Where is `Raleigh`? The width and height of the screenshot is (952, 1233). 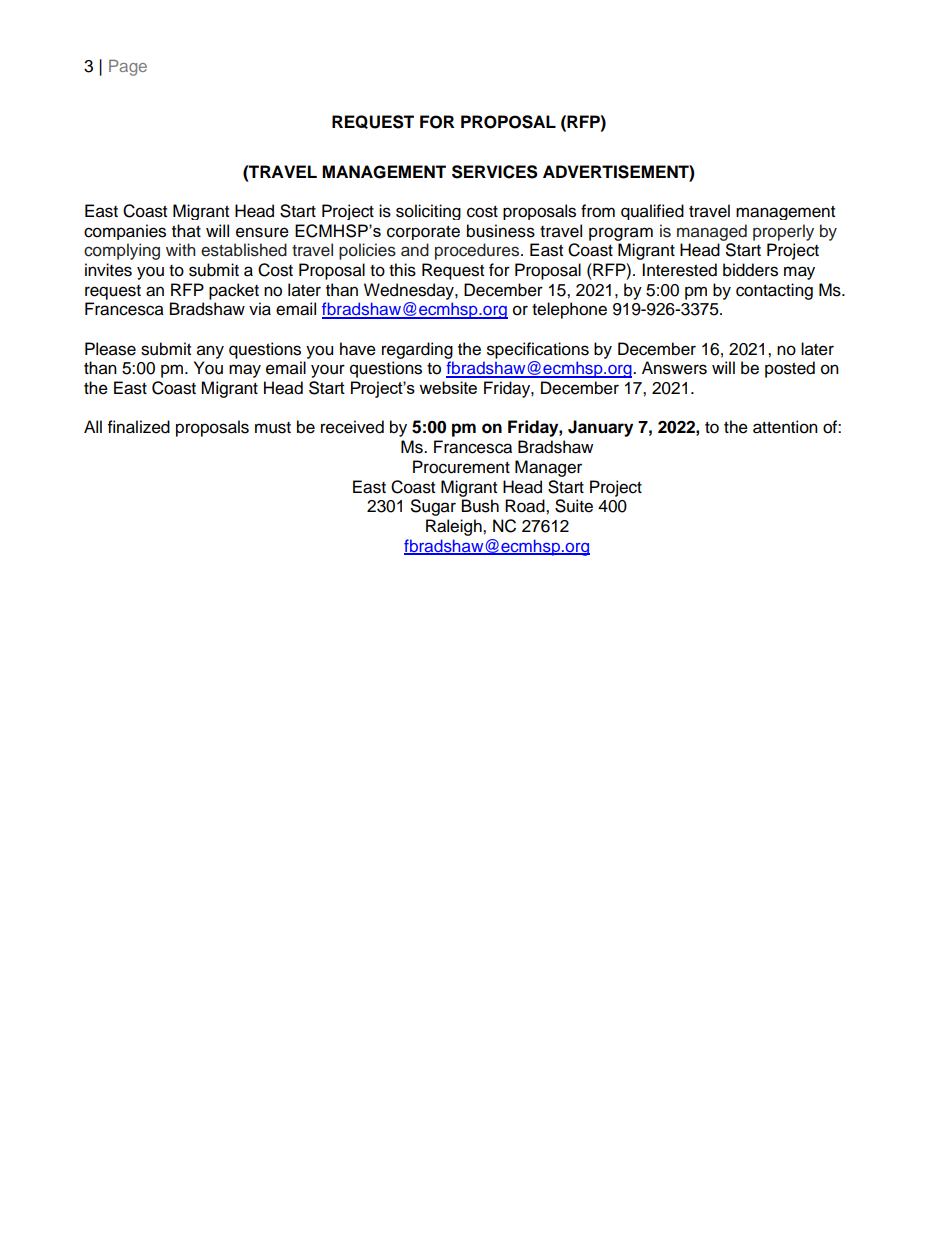 Raleigh is located at coordinates (455, 527).
